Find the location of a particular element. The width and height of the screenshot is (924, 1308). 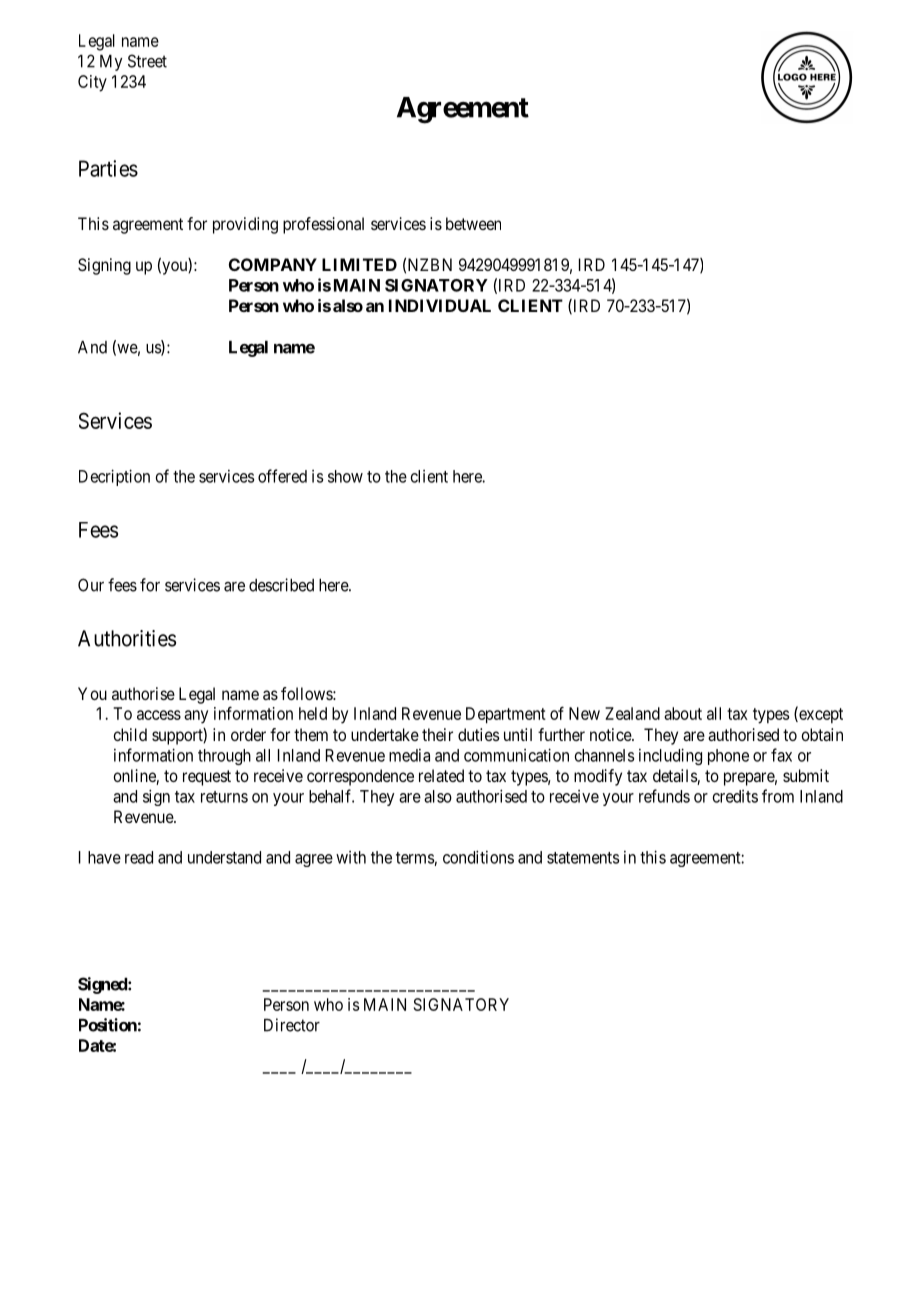

about is located at coordinates (683, 713).
